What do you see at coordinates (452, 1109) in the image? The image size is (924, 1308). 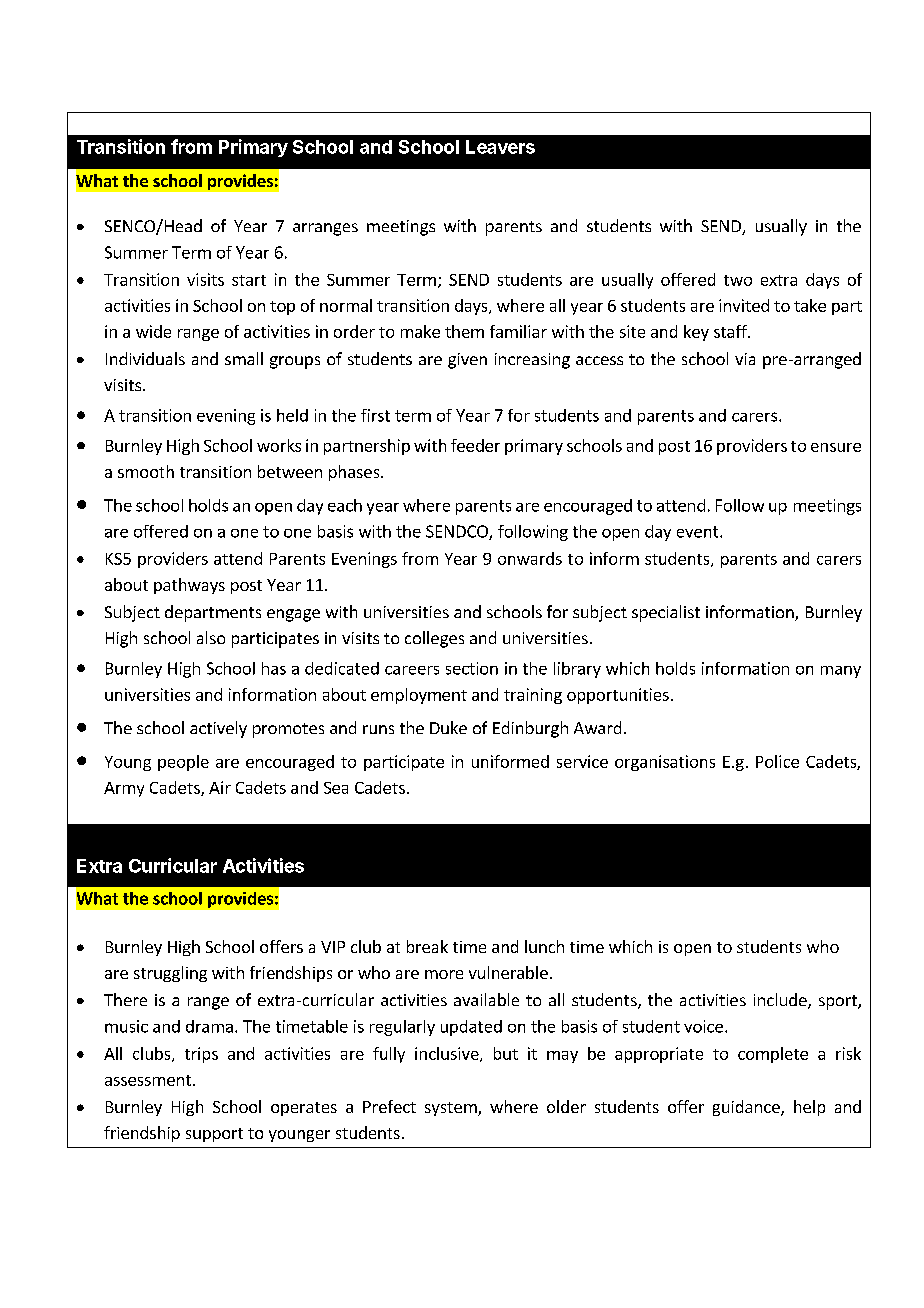 I see `system` at bounding box center [452, 1109].
